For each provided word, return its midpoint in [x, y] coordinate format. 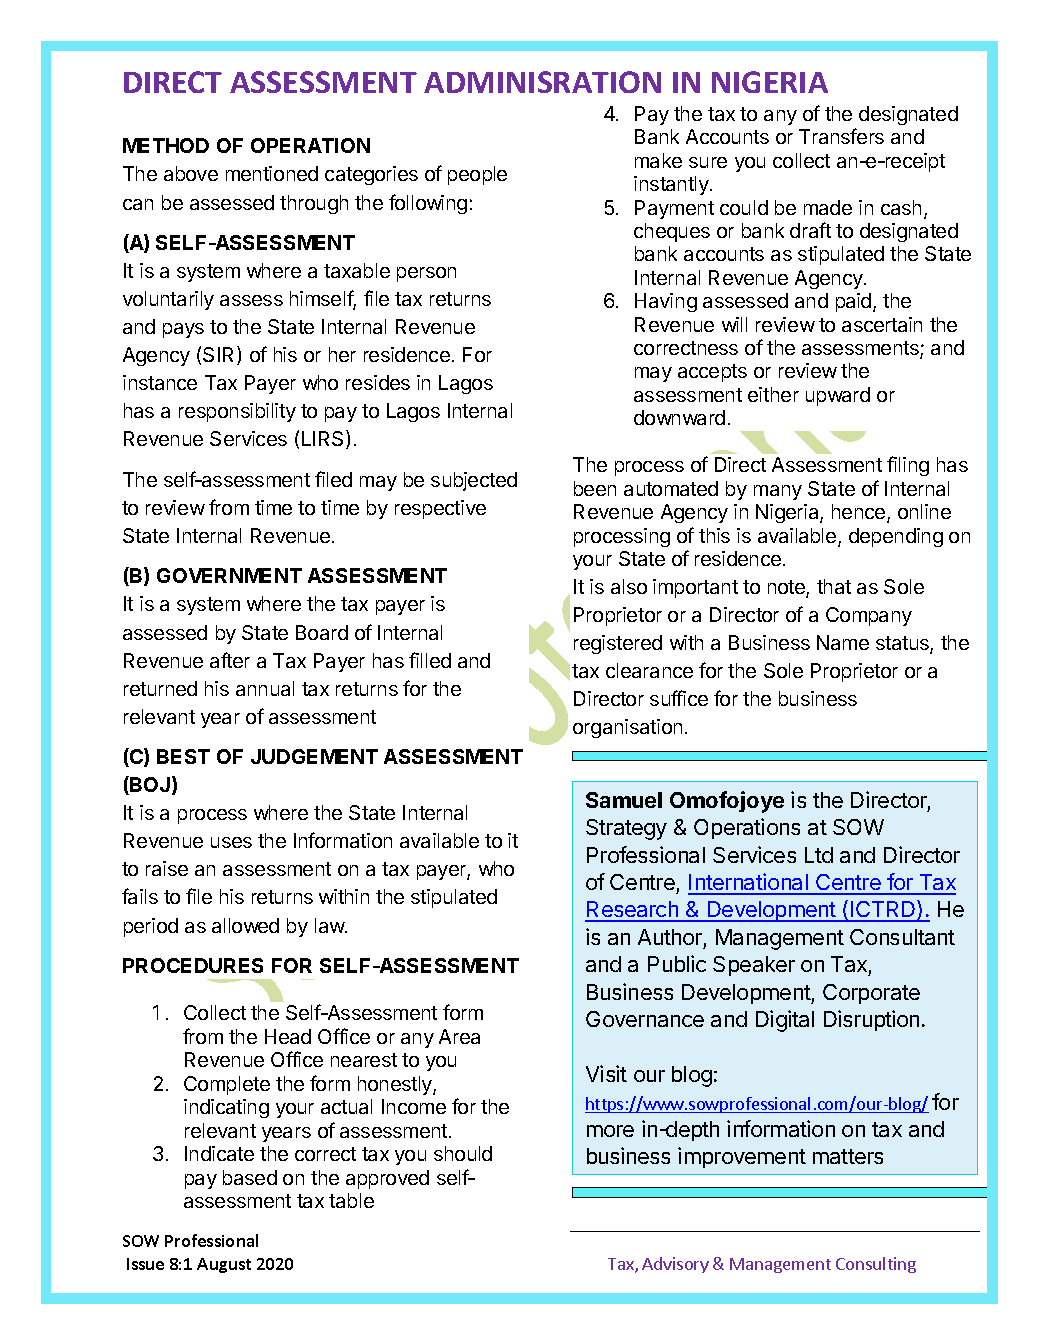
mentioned [272, 173]
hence [860, 513]
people [477, 175]
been [595, 488]
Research [633, 911]
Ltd [819, 855]
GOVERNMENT [229, 575]
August [224, 1265]
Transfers [841, 136]
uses [231, 842]
